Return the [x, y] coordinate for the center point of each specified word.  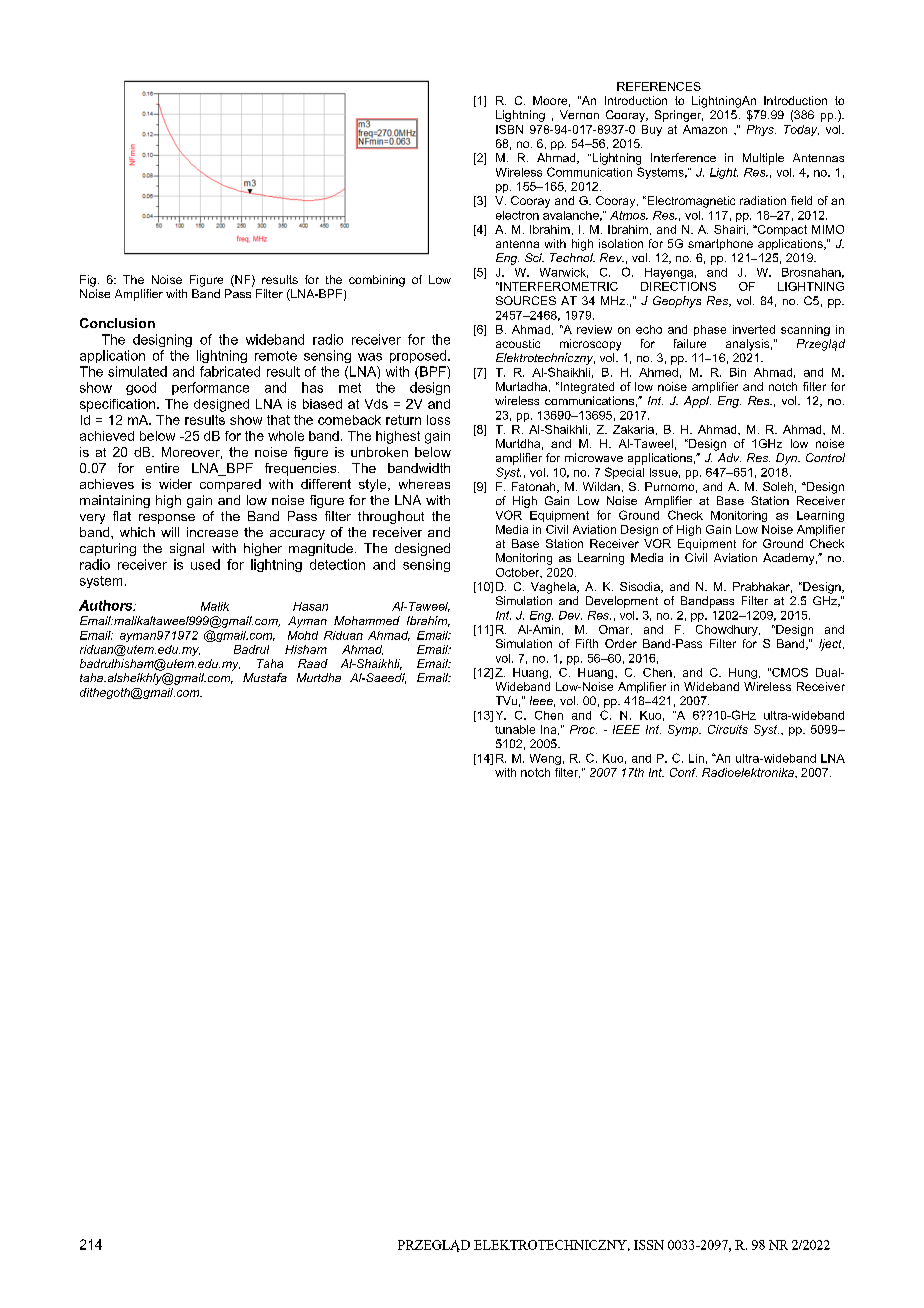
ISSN [649, 1245]
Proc [583, 729]
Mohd [303, 635]
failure [690, 343]
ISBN [509, 129]
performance [210, 388]
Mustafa [265, 677]
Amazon [705, 129]
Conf [683, 772]
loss [438, 420]
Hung [743, 673]
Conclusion [117, 323]
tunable [515, 729]
